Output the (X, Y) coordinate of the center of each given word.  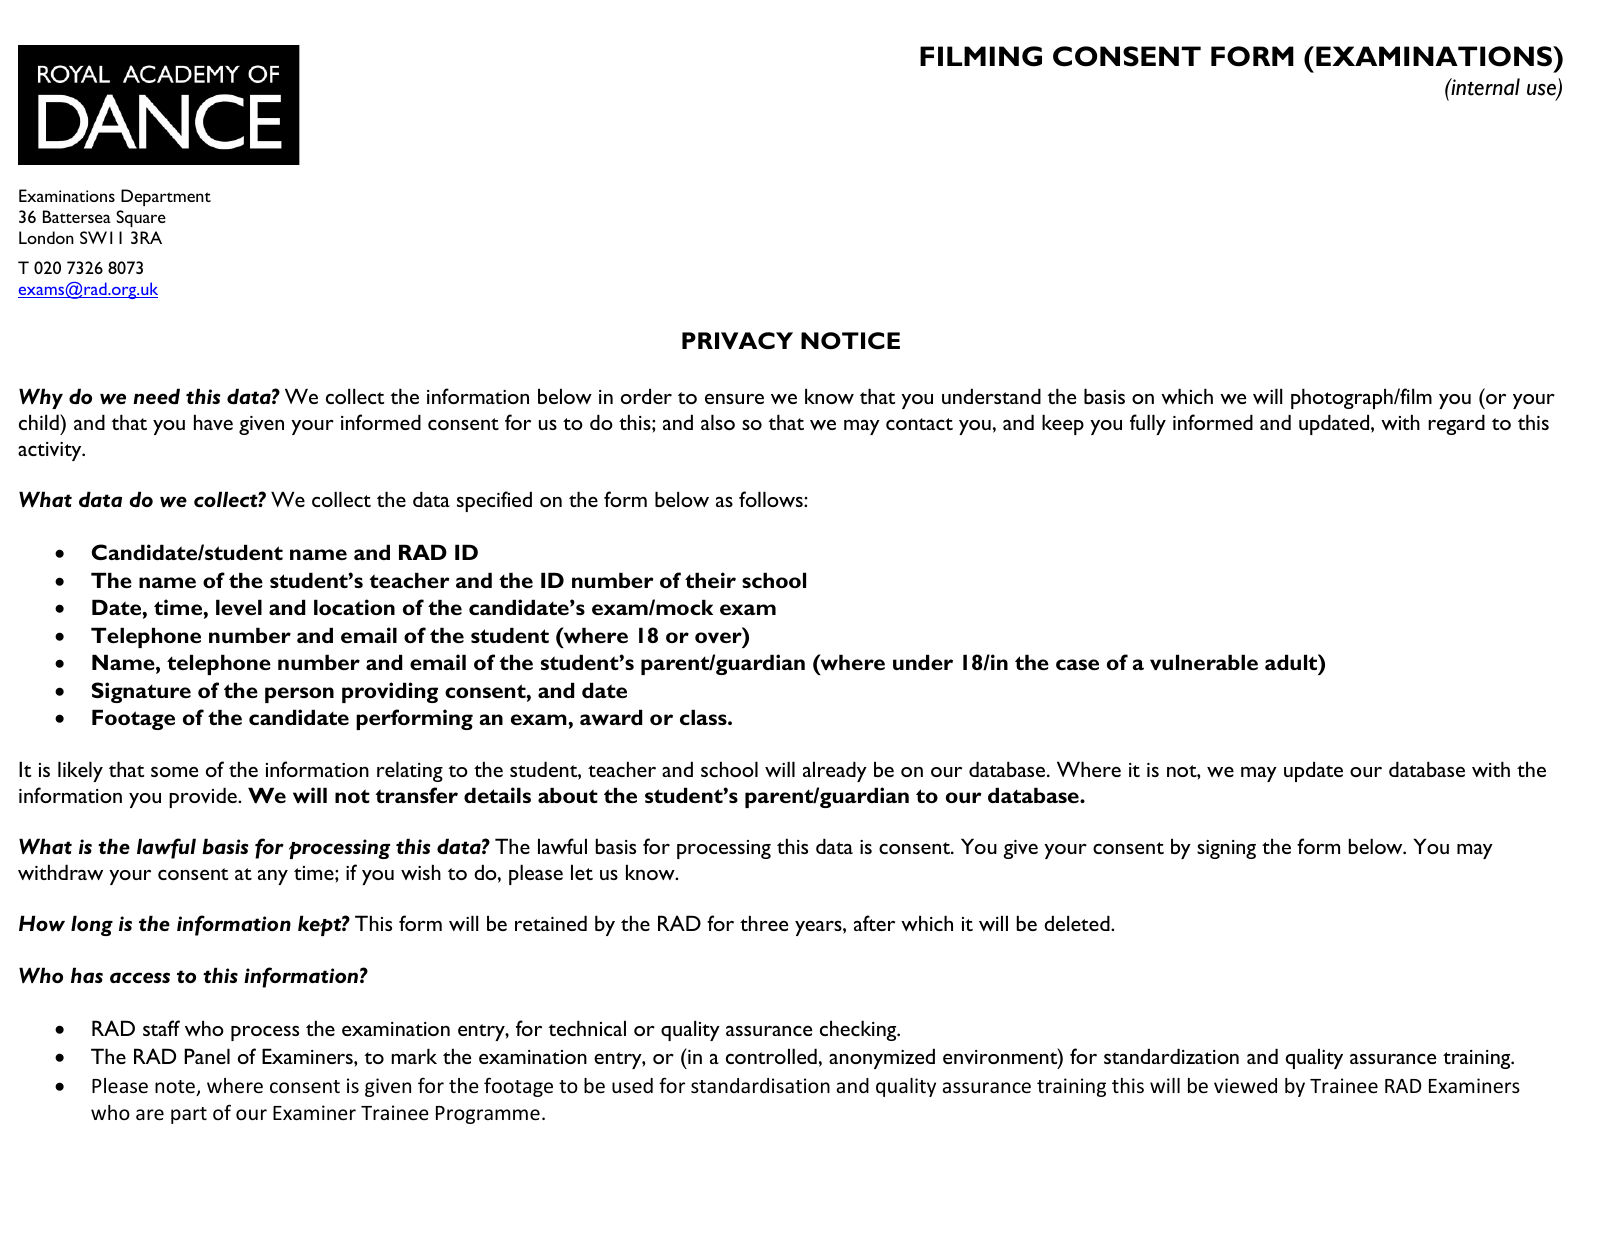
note (176, 1088)
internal (1484, 87)
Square (141, 218)
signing (1226, 849)
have (213, 422)
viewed (1245, 1085)
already (835, 771)
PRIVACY (737, 341)
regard (1456, 424)
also (718, 422)
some (174, 772)
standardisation (760, 1085)
